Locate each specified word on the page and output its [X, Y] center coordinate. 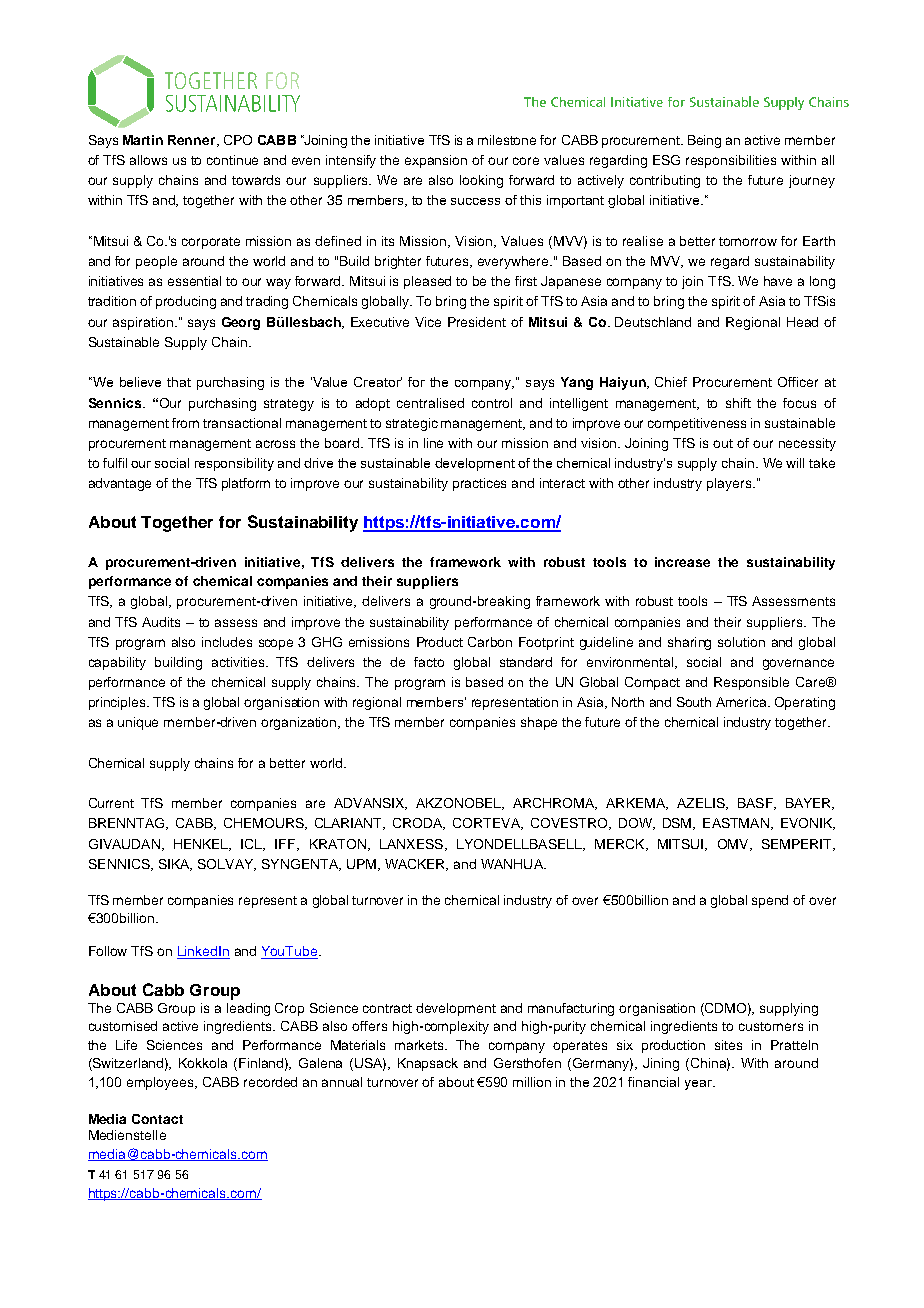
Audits [161, 622]
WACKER [416, 865]
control [492, 403]
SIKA [175, 865]
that [179, 382]
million [532, 1082]
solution [741, 642]
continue [232, 160]
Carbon [490, 642]
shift [738, 403]
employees [161, 1083]
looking [481, 181]
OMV [734, 845]
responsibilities [731, 161]
